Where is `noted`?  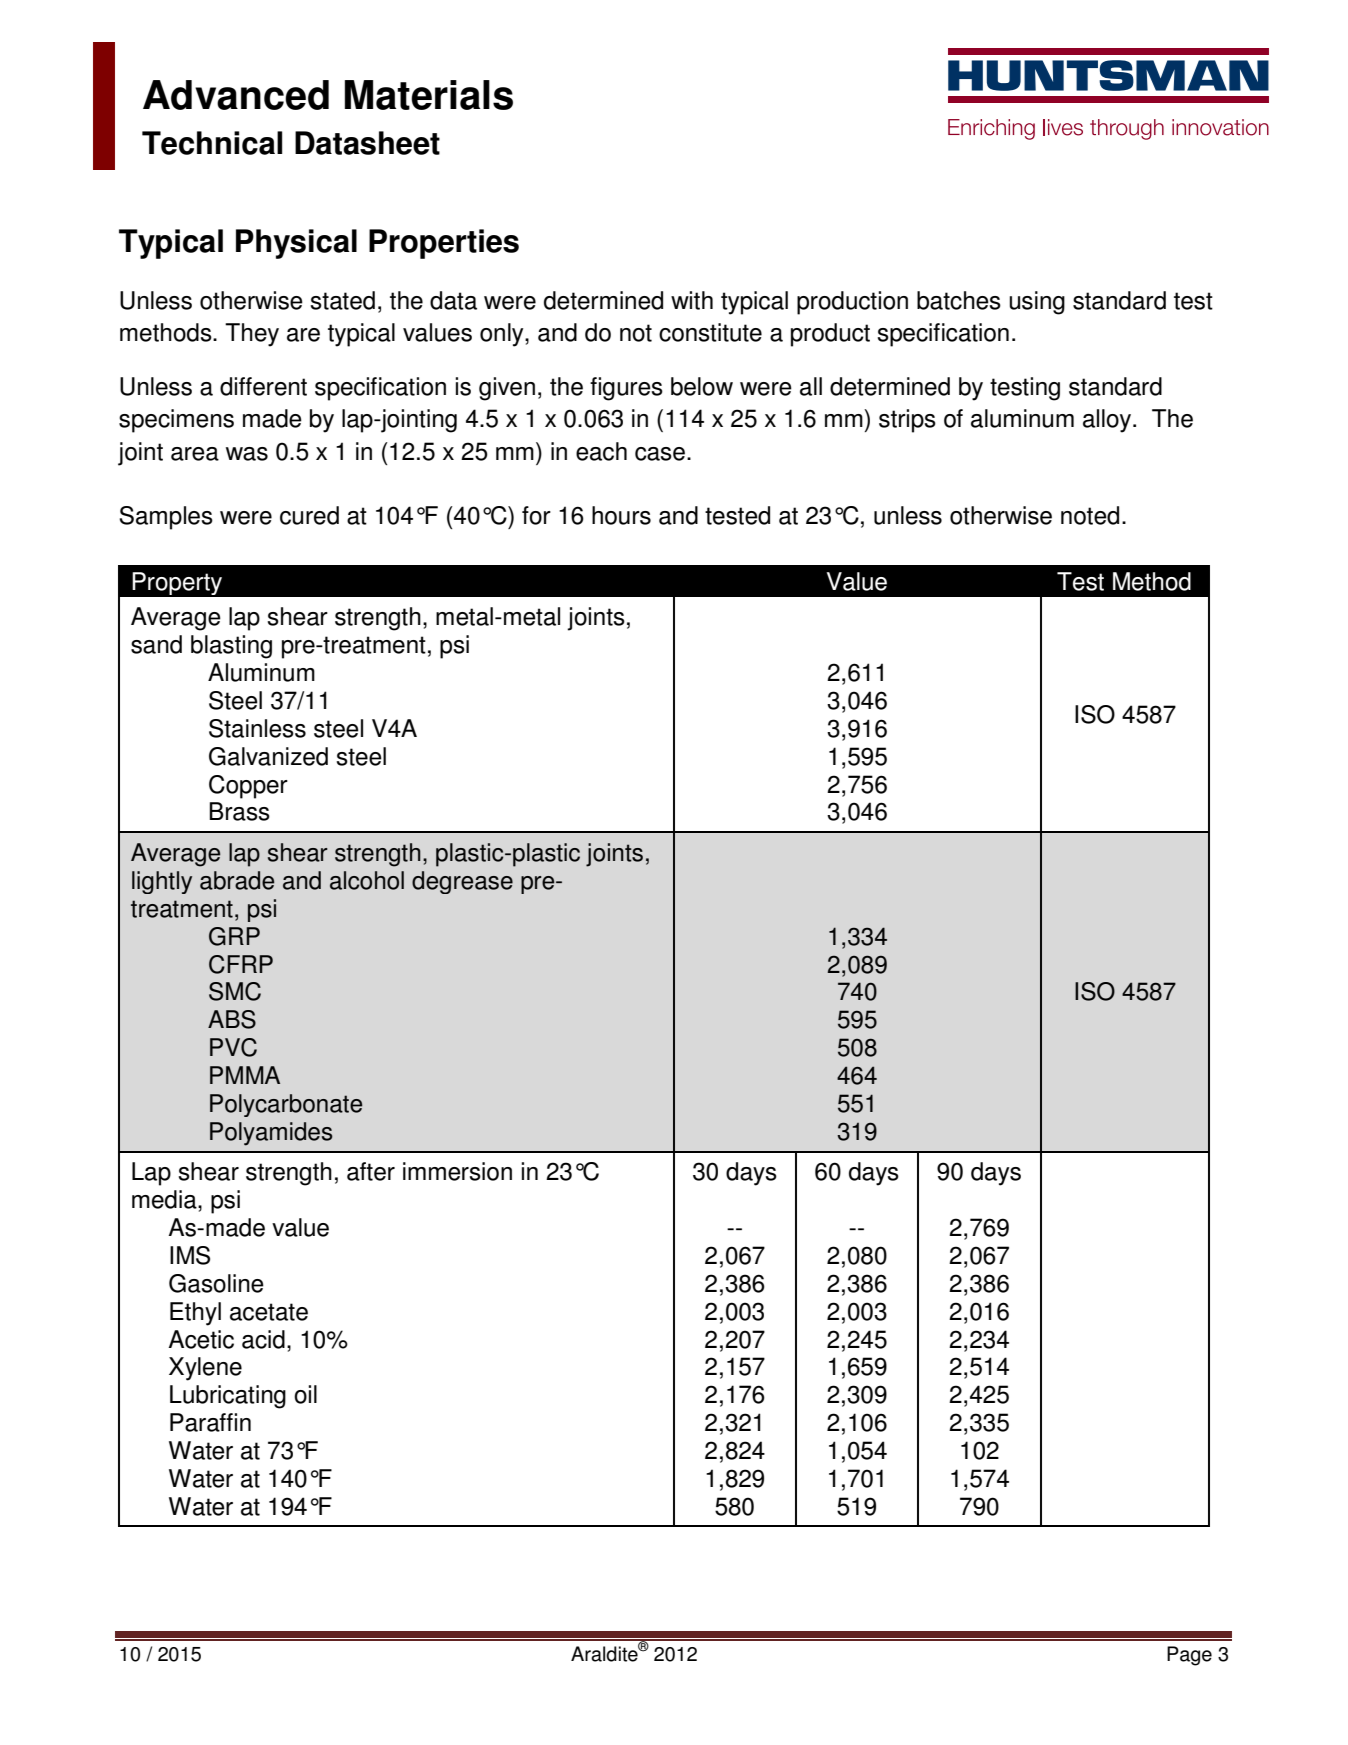 noted is located at coordinates (1090, 515).
